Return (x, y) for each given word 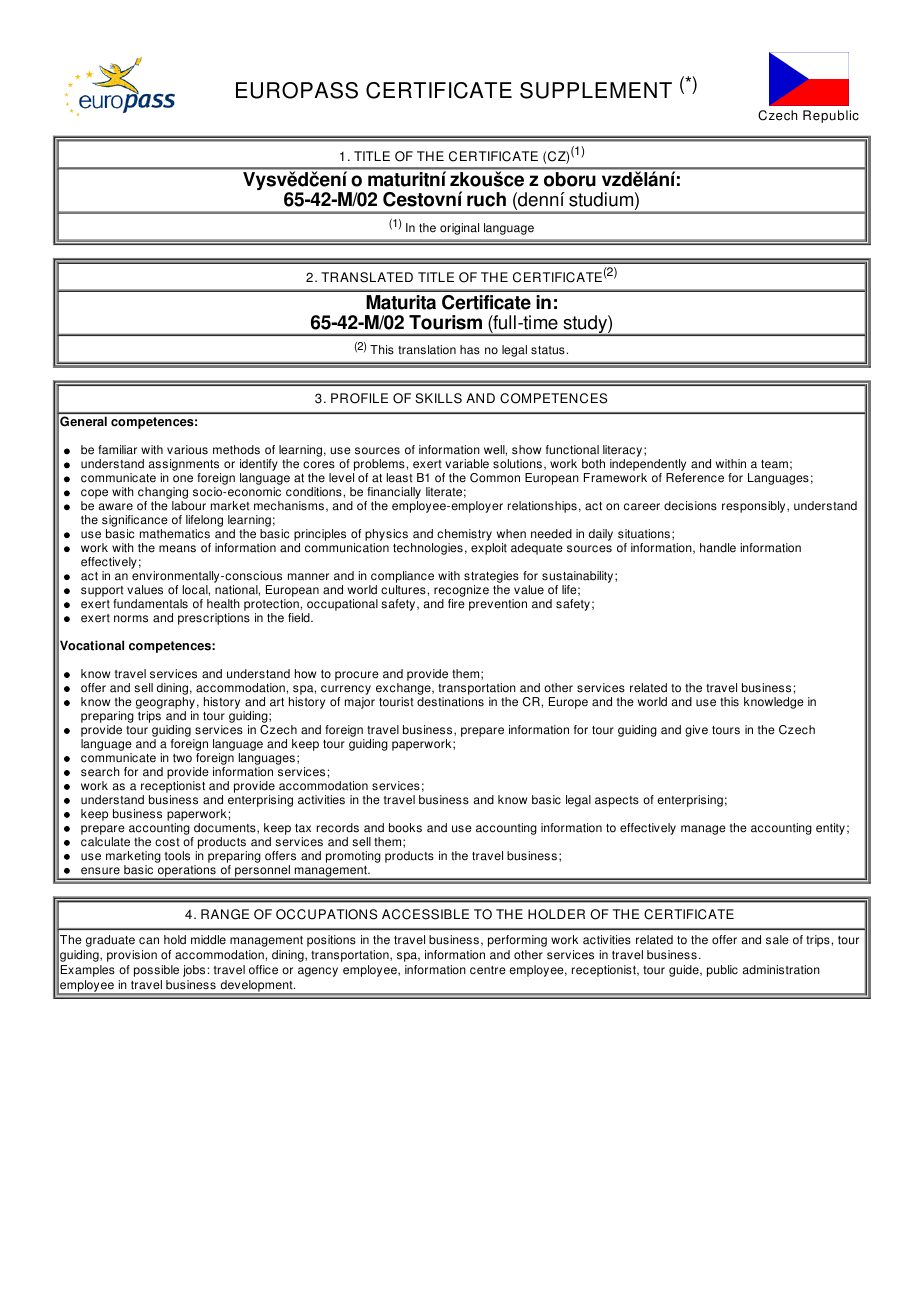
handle (718, 548)
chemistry (465, 536)
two (182, 758)
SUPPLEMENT (596, 90)
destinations (450, 702)
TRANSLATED (367, 277)
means (177, 549)
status (548, 350)
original (459, 229)
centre (488, 970)
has (470, 350)
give (696, 731)
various (187, 450)
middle (208, 940)
